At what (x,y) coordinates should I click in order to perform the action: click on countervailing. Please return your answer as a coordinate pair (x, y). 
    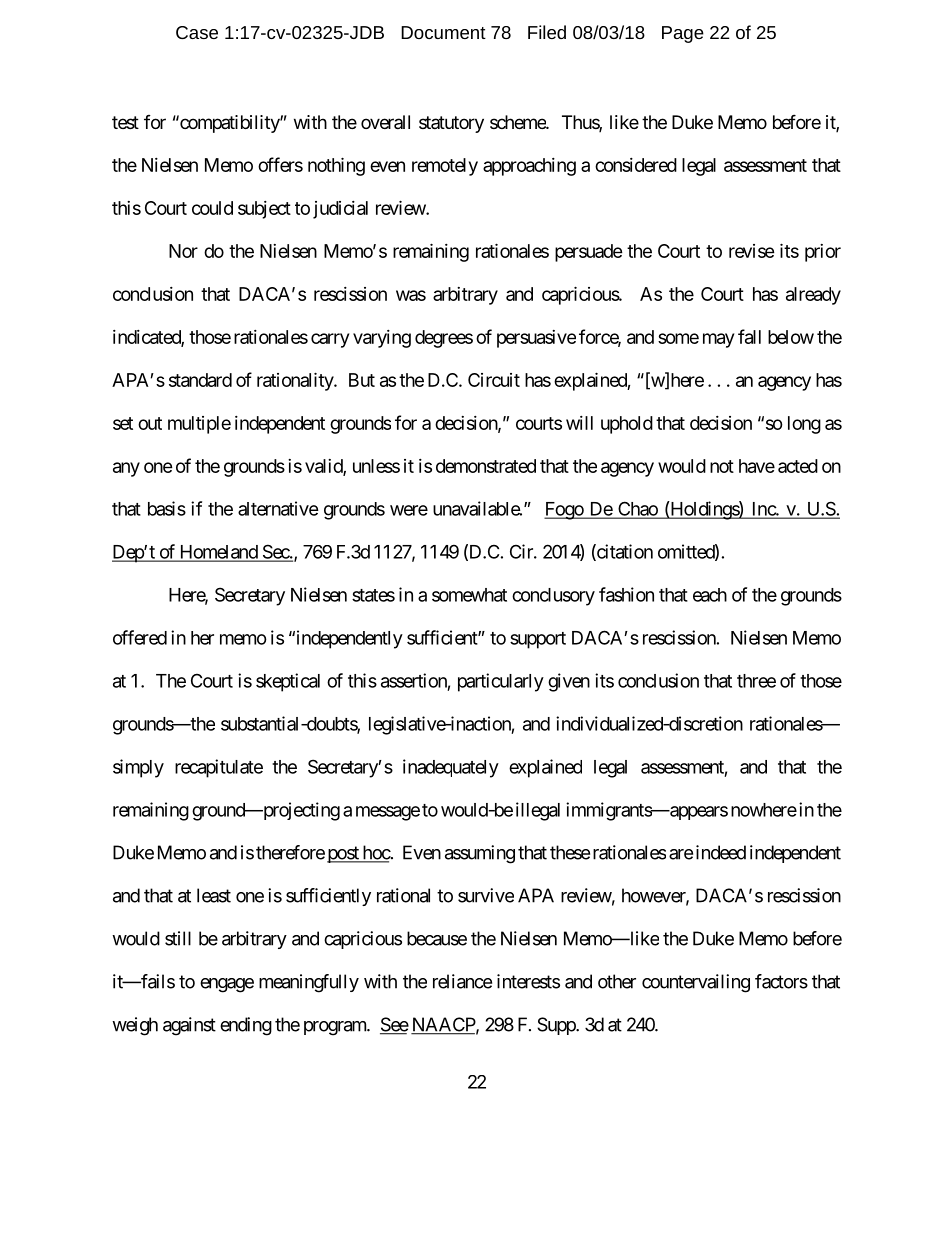
    Looking at the image, I should click on (696, 983).
